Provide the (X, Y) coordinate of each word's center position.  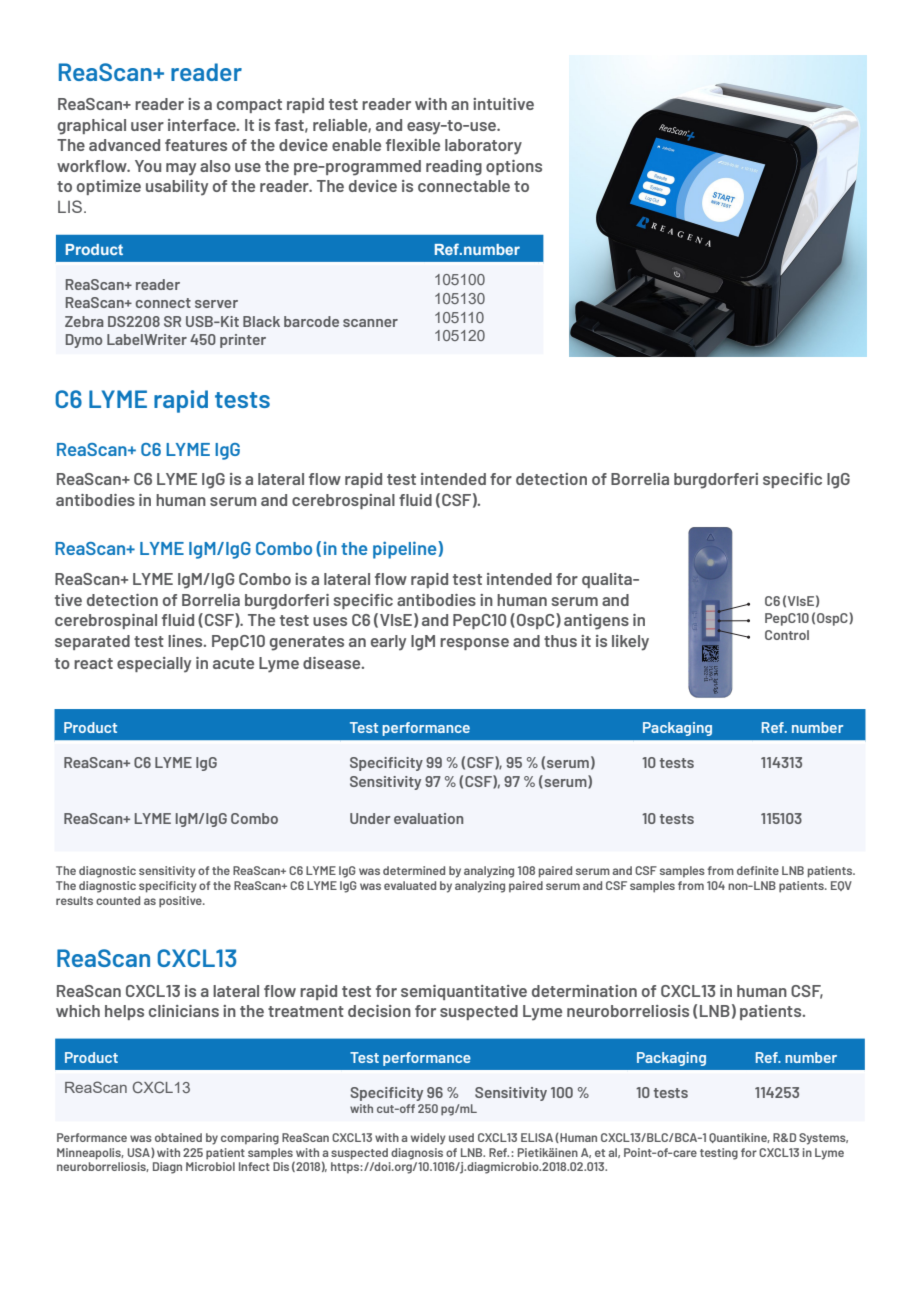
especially (154, 665)
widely (428, 1139)
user (147, 126)
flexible (413, 145)
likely (630, 643)
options (514, 167)
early (388, 643)
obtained (178, 1137)
